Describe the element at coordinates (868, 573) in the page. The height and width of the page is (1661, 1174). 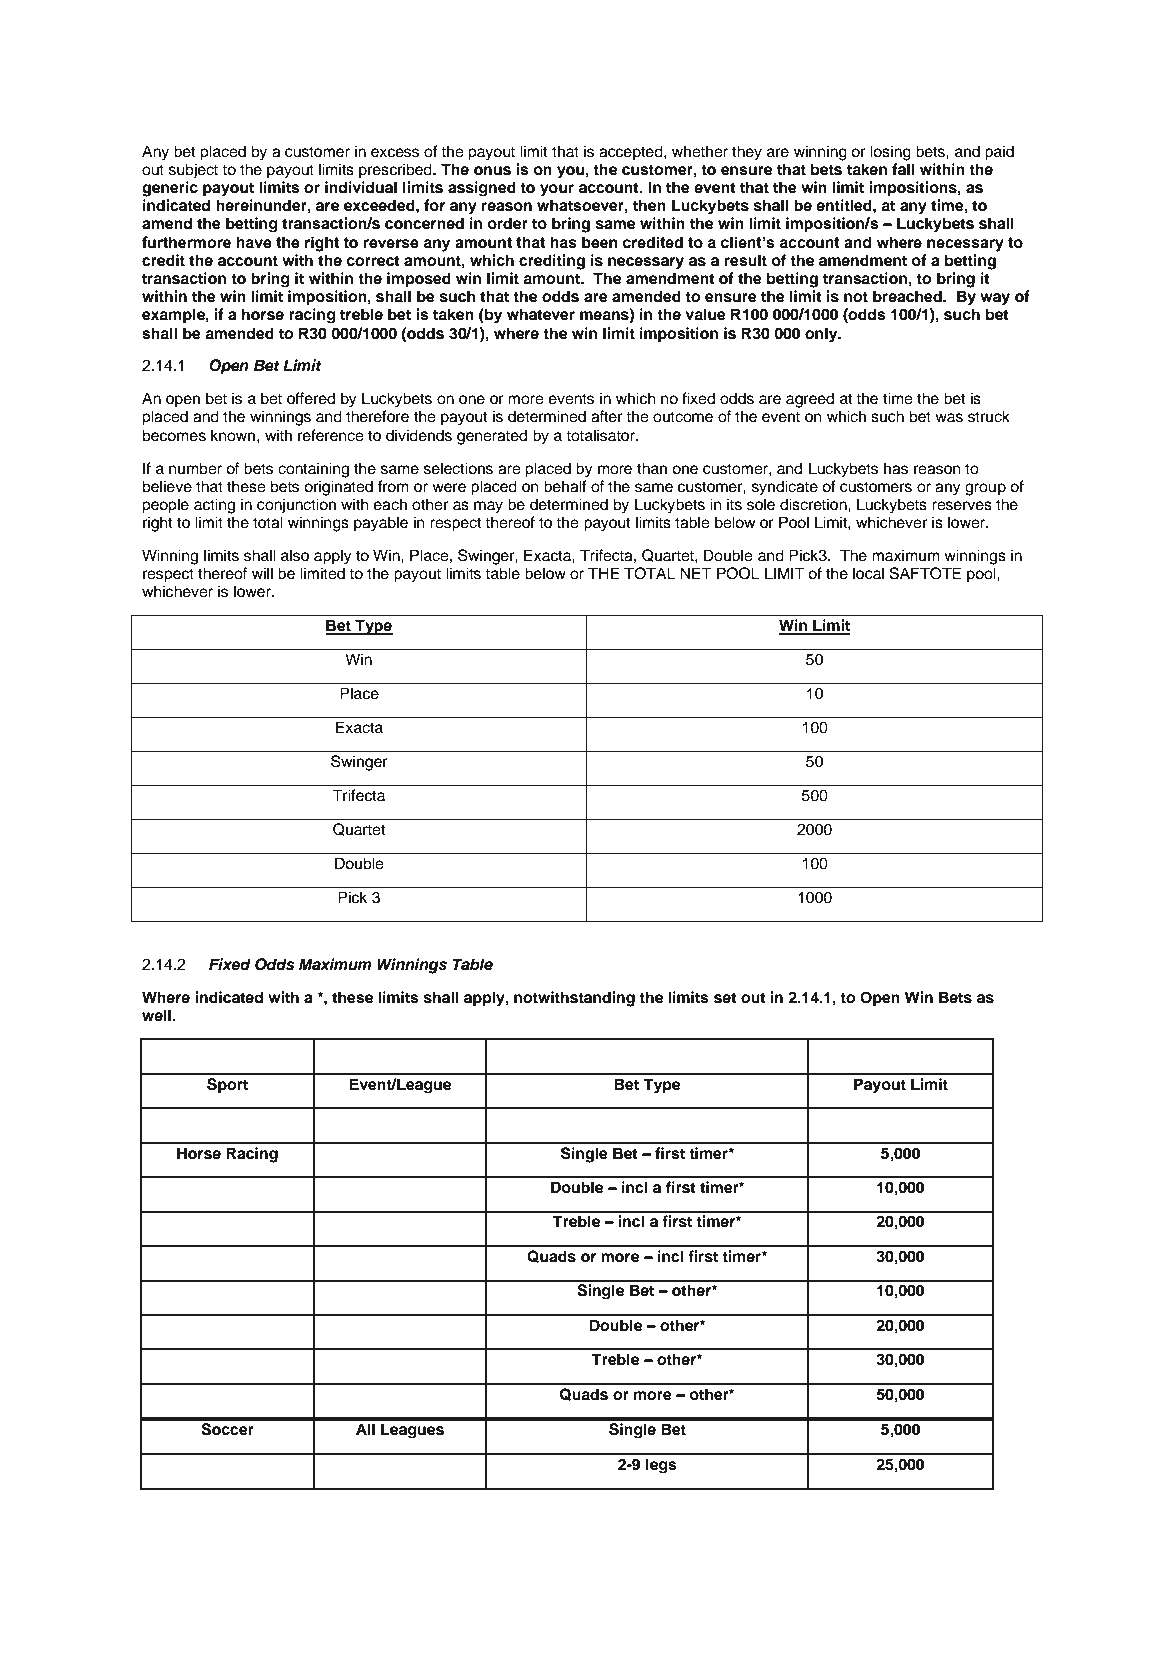
I see `local` at that location.
